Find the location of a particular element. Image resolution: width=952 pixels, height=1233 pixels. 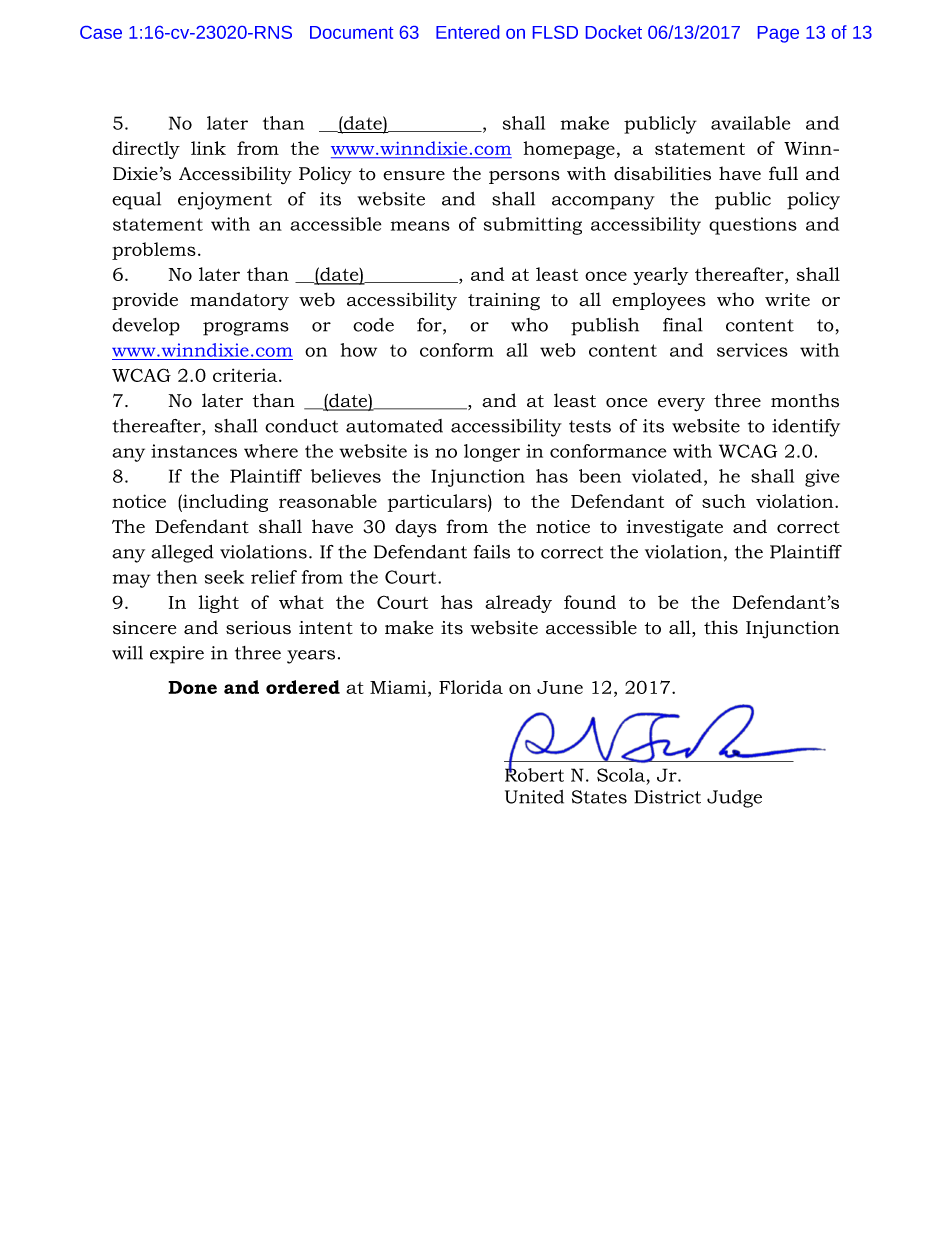

Case is located at coordinates (101, 32).
